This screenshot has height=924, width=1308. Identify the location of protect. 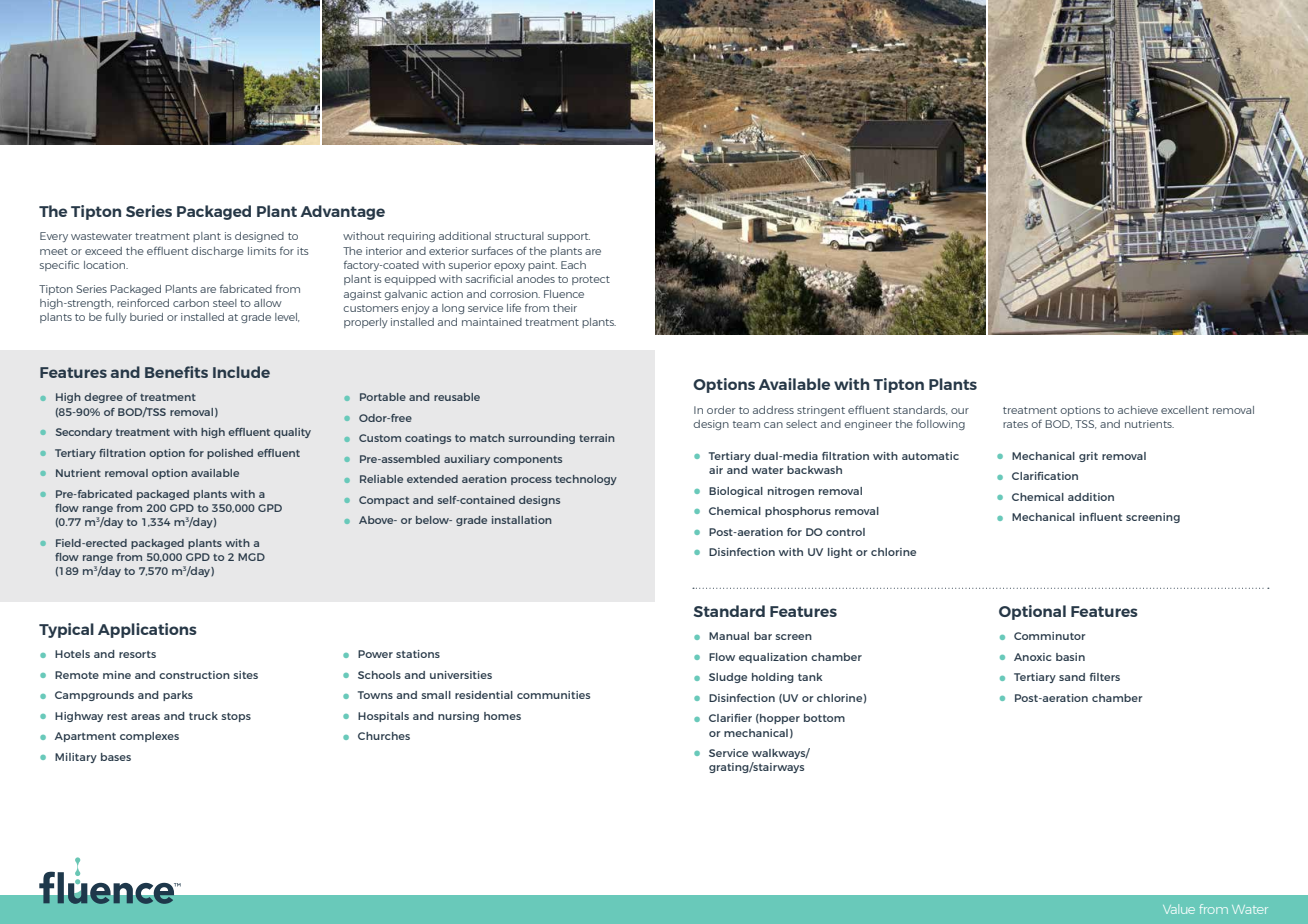
(591, 280).
